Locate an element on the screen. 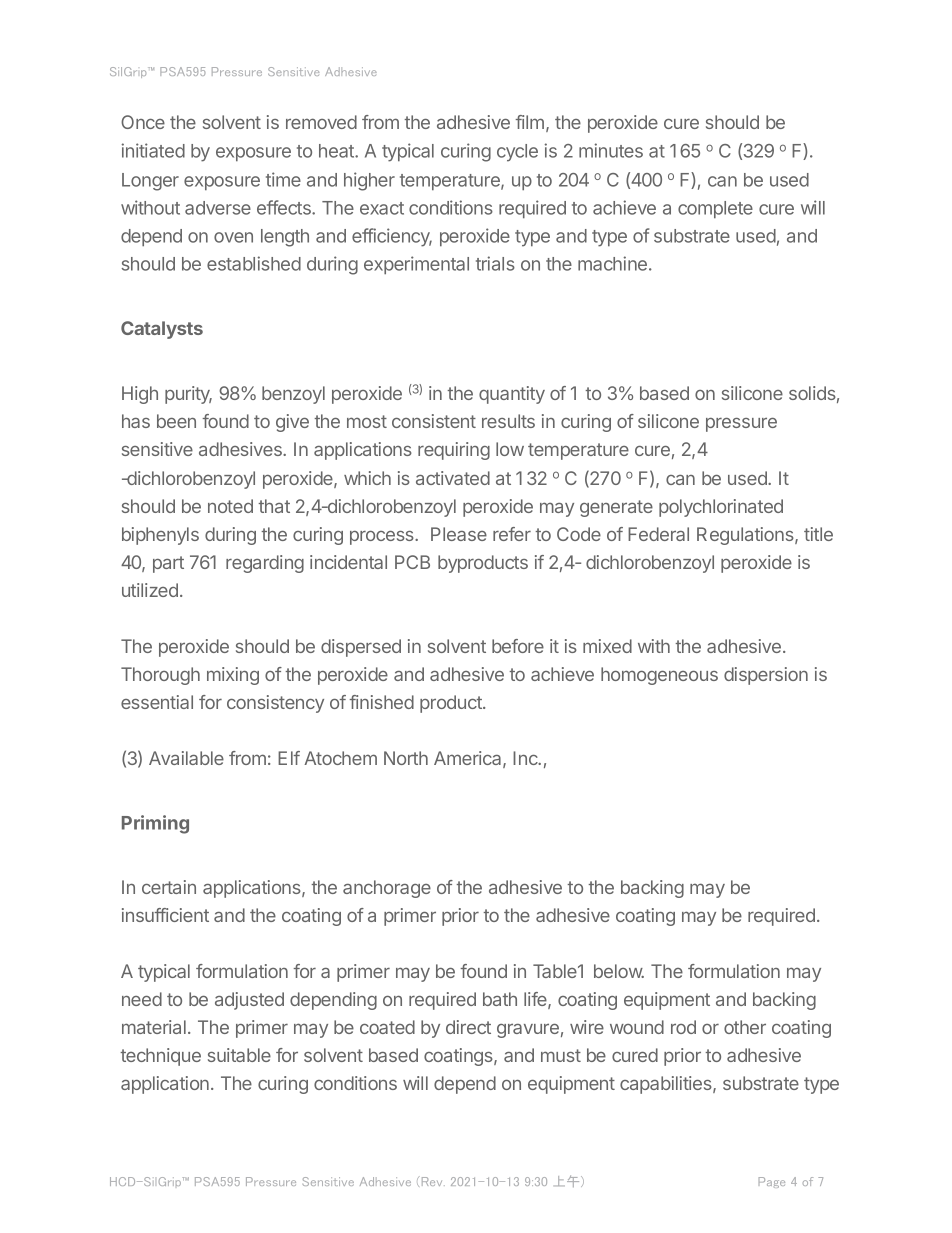 The height and width of the screenshot is (1233, 952). initiated is located at coordinates (153, 150).
